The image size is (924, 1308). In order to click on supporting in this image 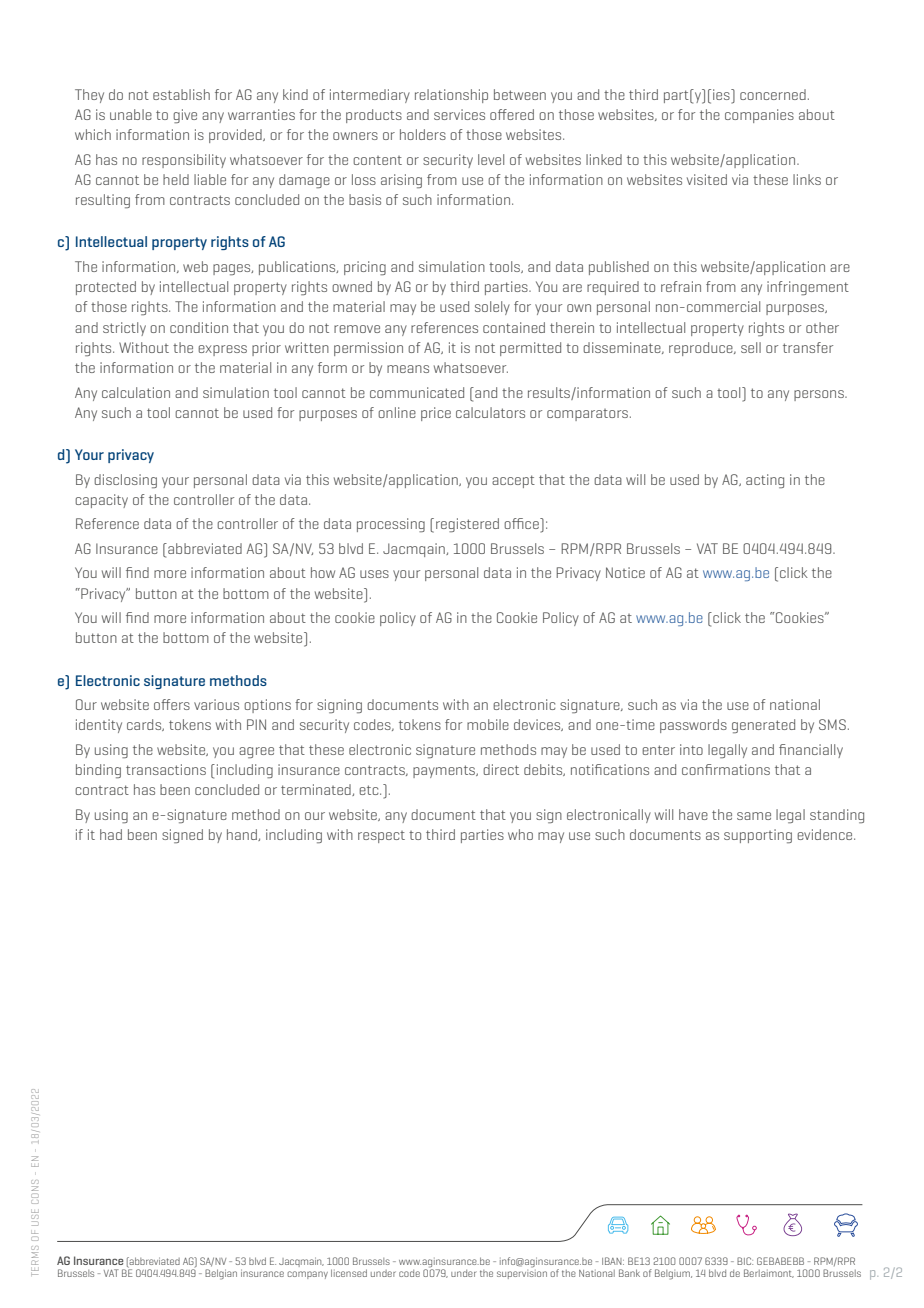, I will do `click(758, 836)`.
